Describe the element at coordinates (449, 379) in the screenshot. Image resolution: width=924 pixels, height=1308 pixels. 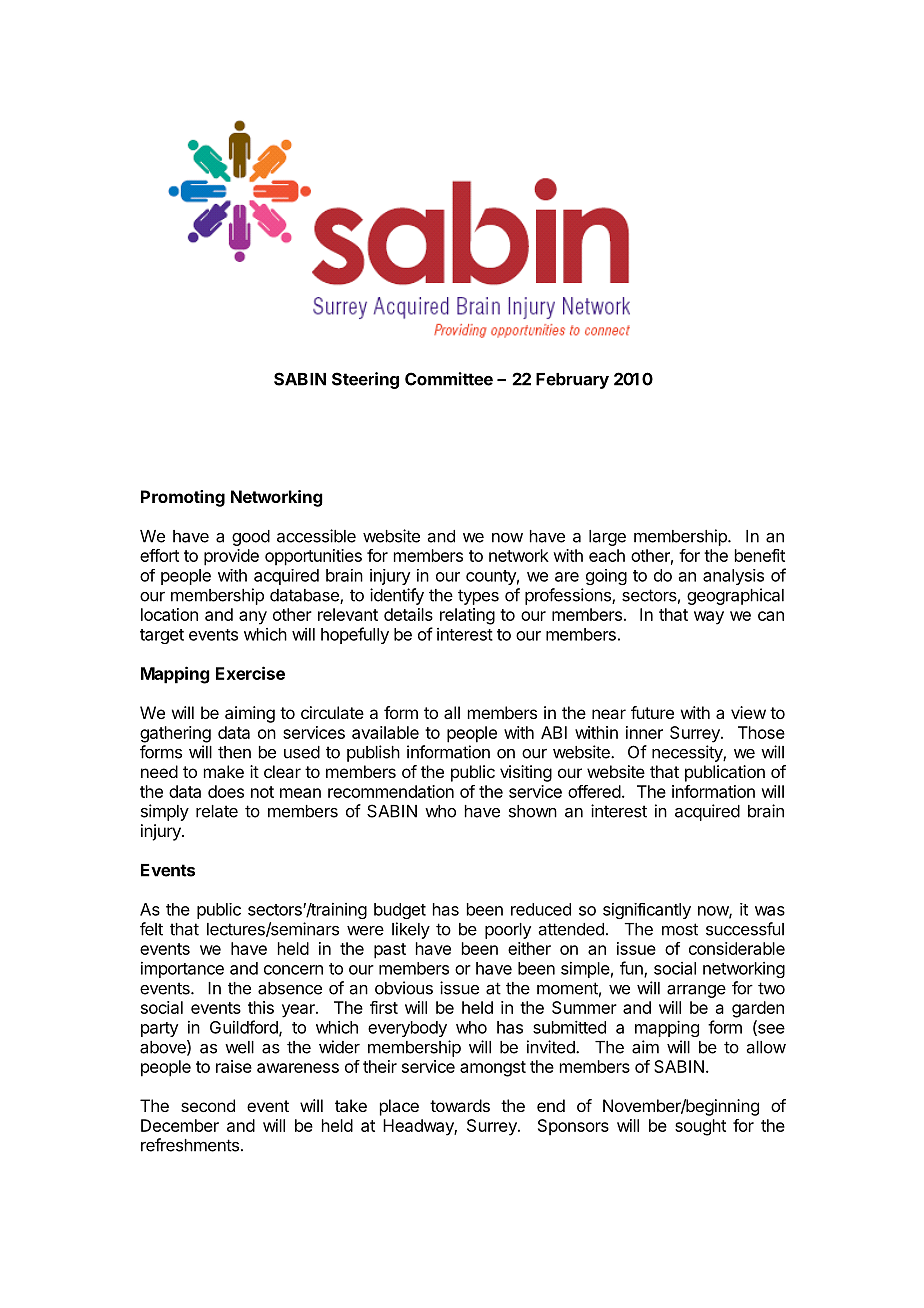
I see `Committee` at that location.
